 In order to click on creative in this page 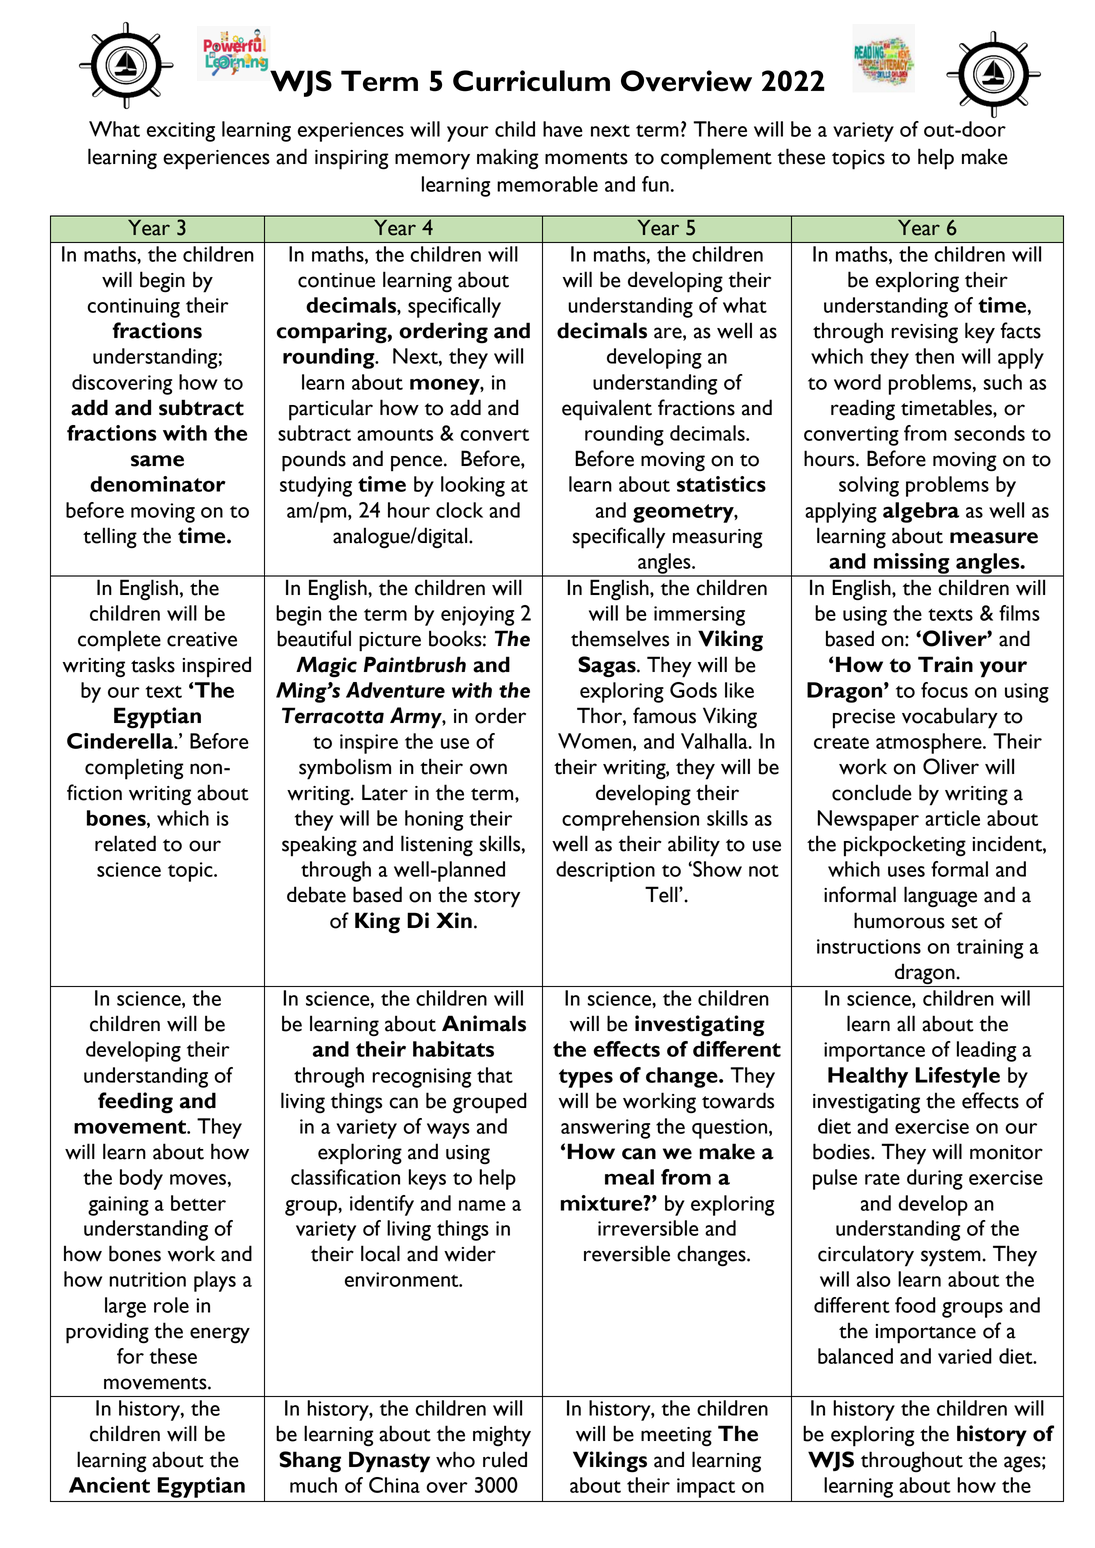, I will do `click(202, 639)`.
